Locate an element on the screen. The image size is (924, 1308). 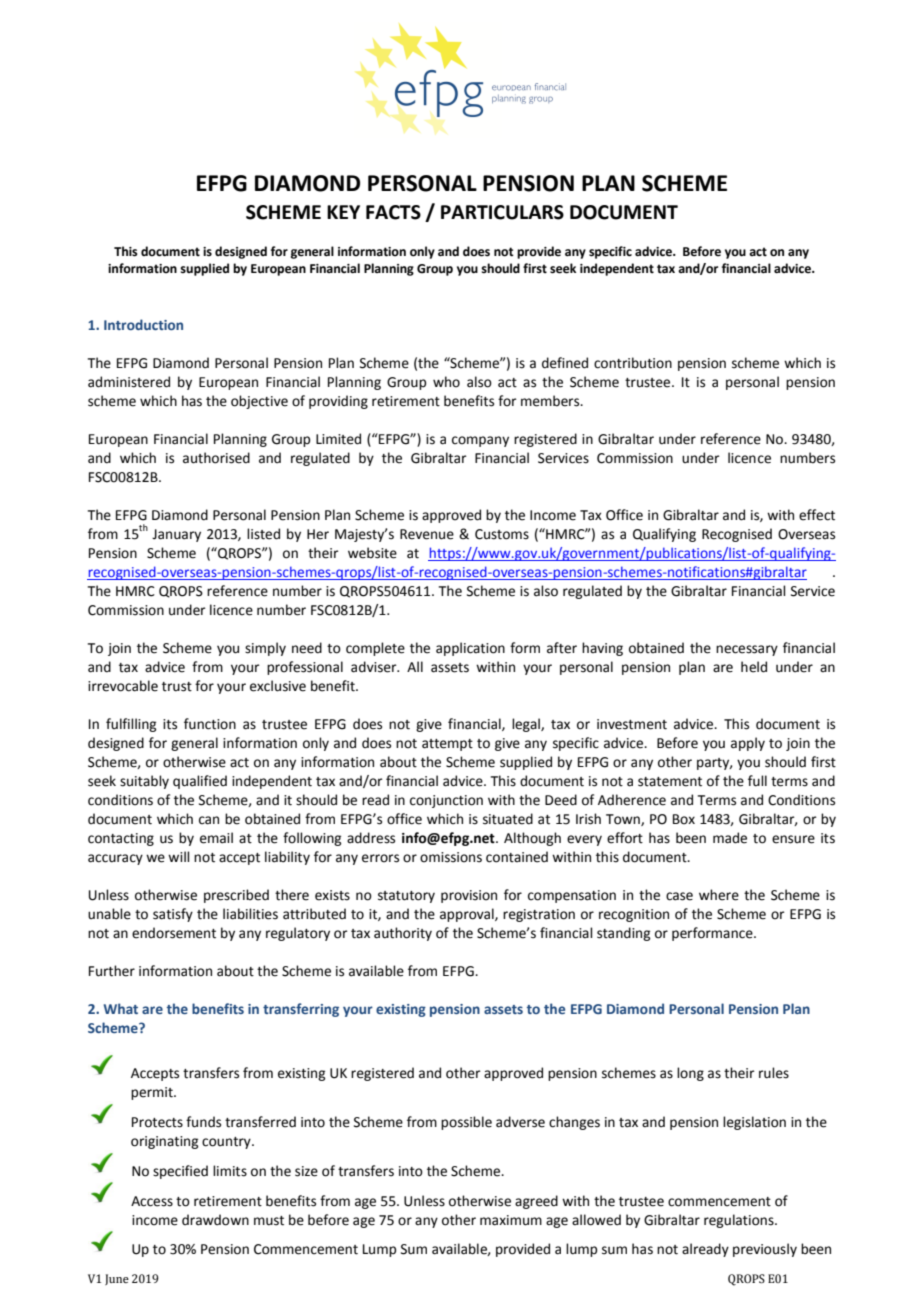
contribution is located at coordinates (633, 363).
